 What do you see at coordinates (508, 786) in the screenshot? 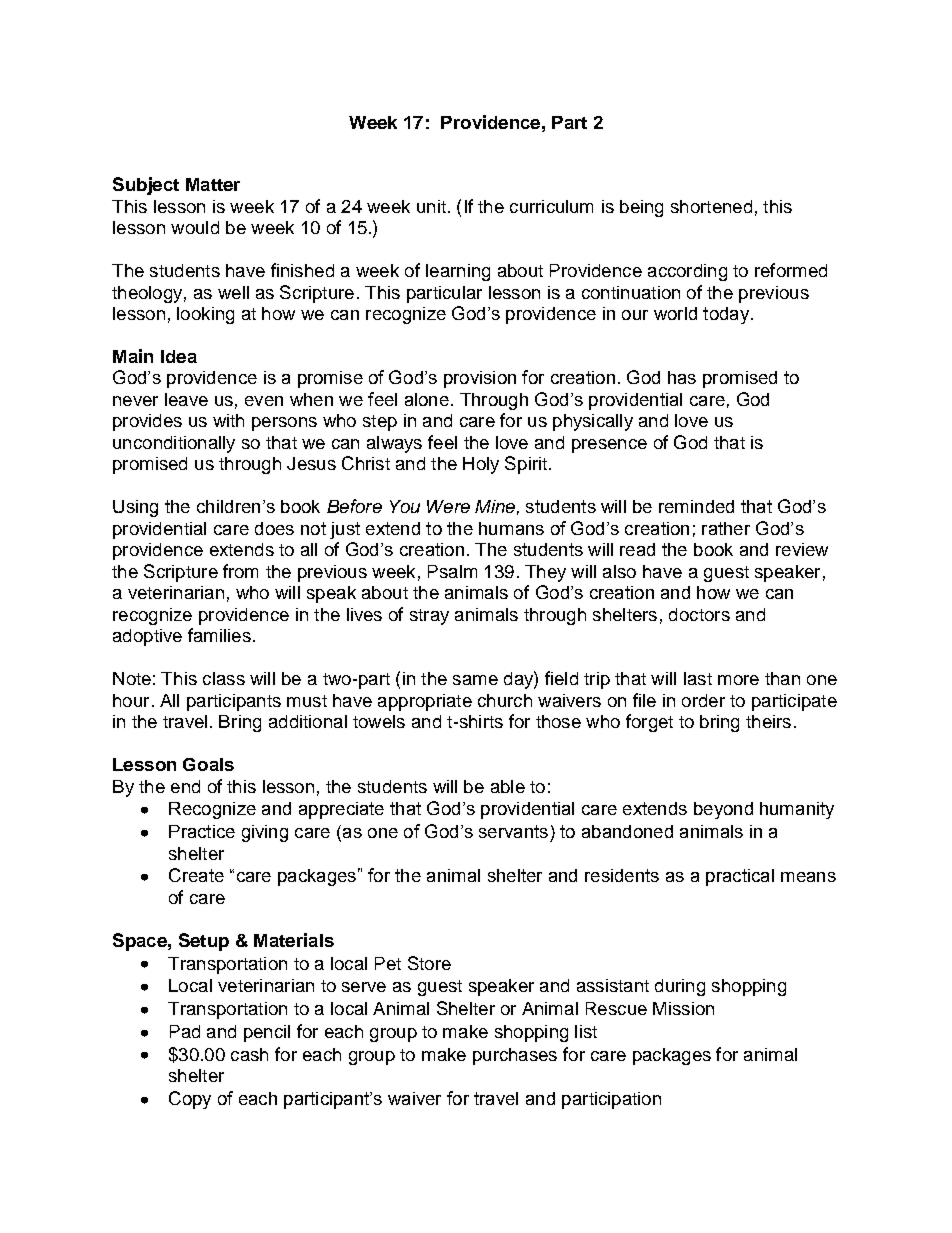
I see `able` at bounding box center [508, 786].
